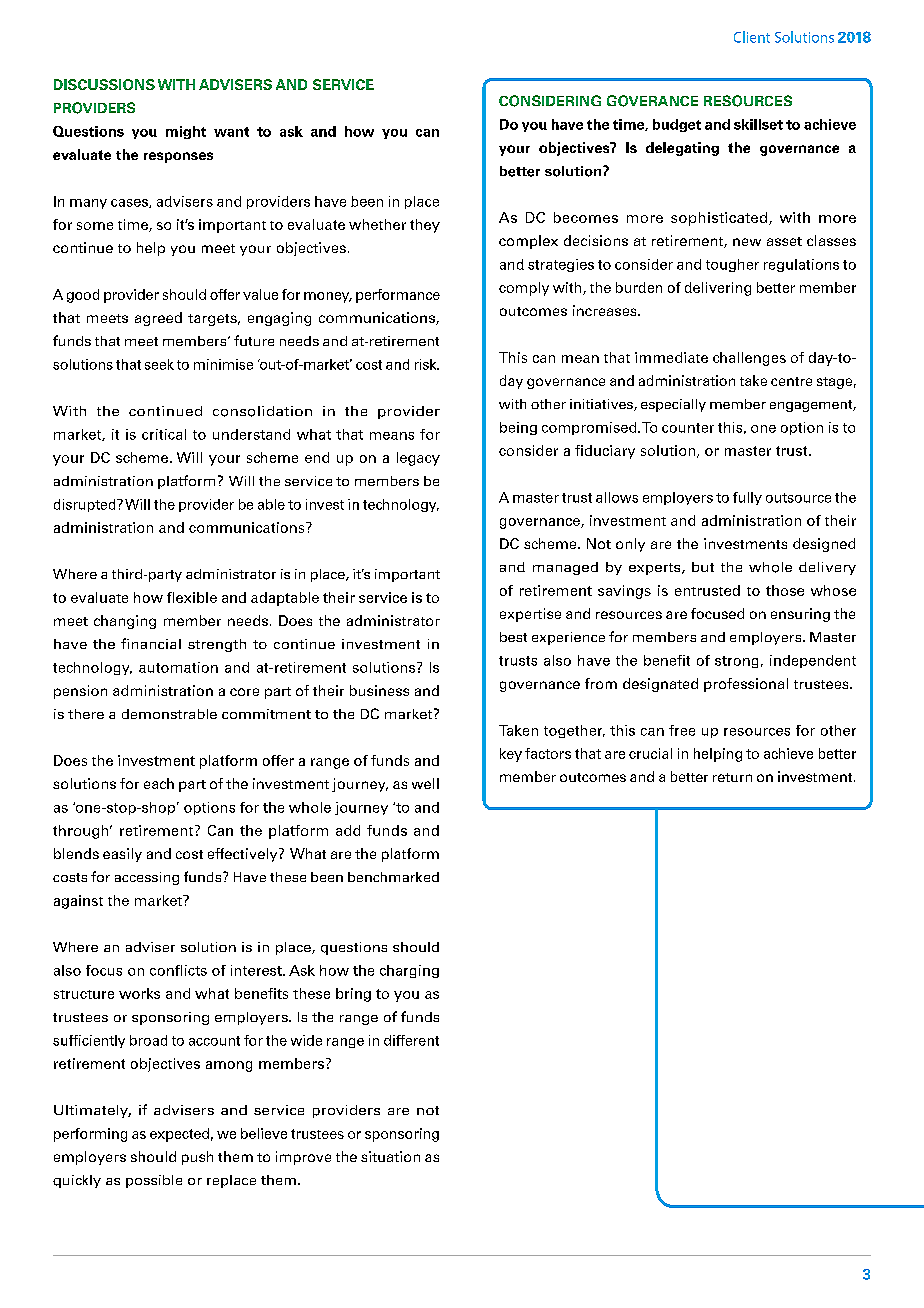 Image resolution: width=924 pixels, height=1308 pixels. I want to click on different, so click(411, 1040).
